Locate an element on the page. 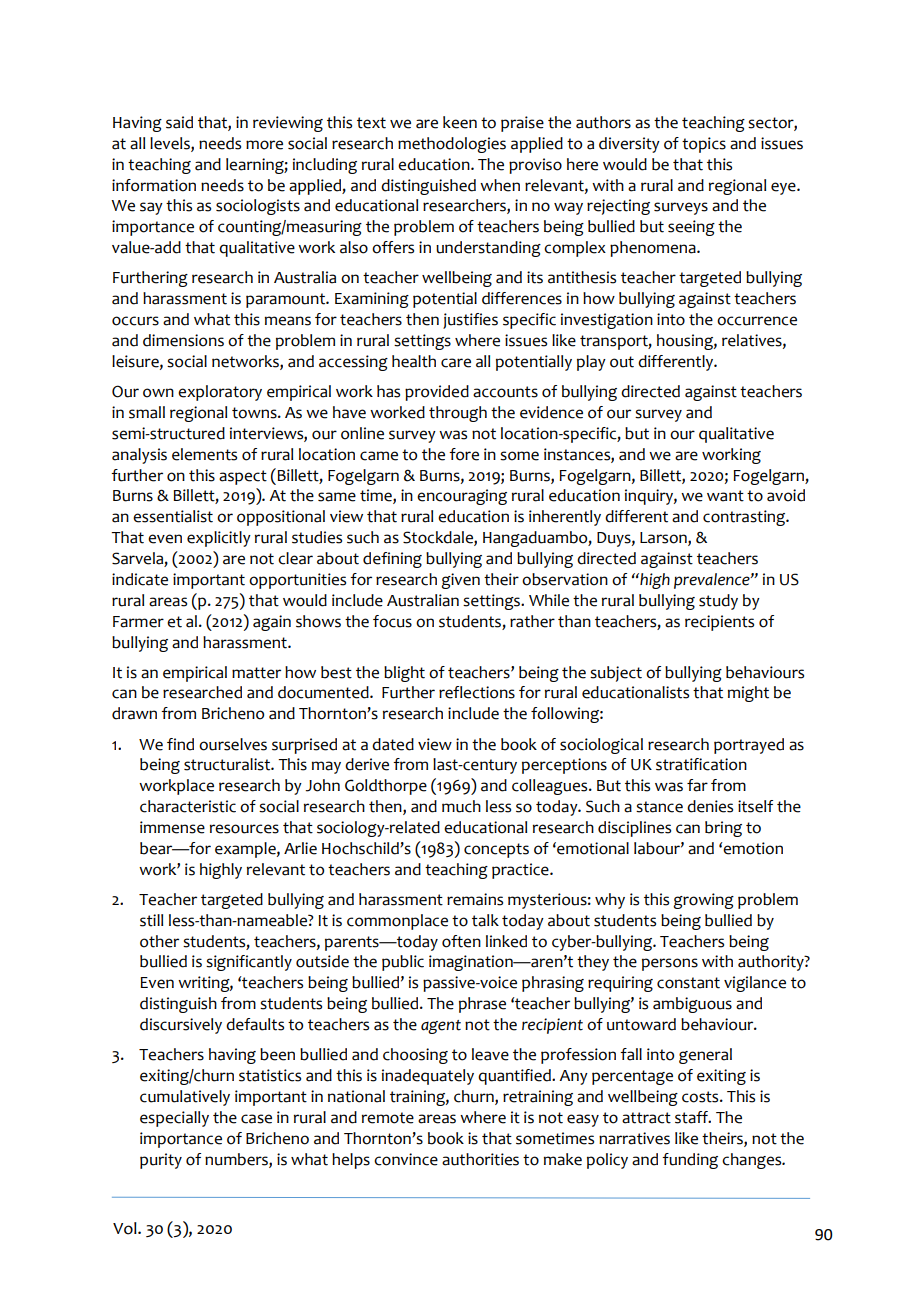  care is located at coordinates (456, 363).
